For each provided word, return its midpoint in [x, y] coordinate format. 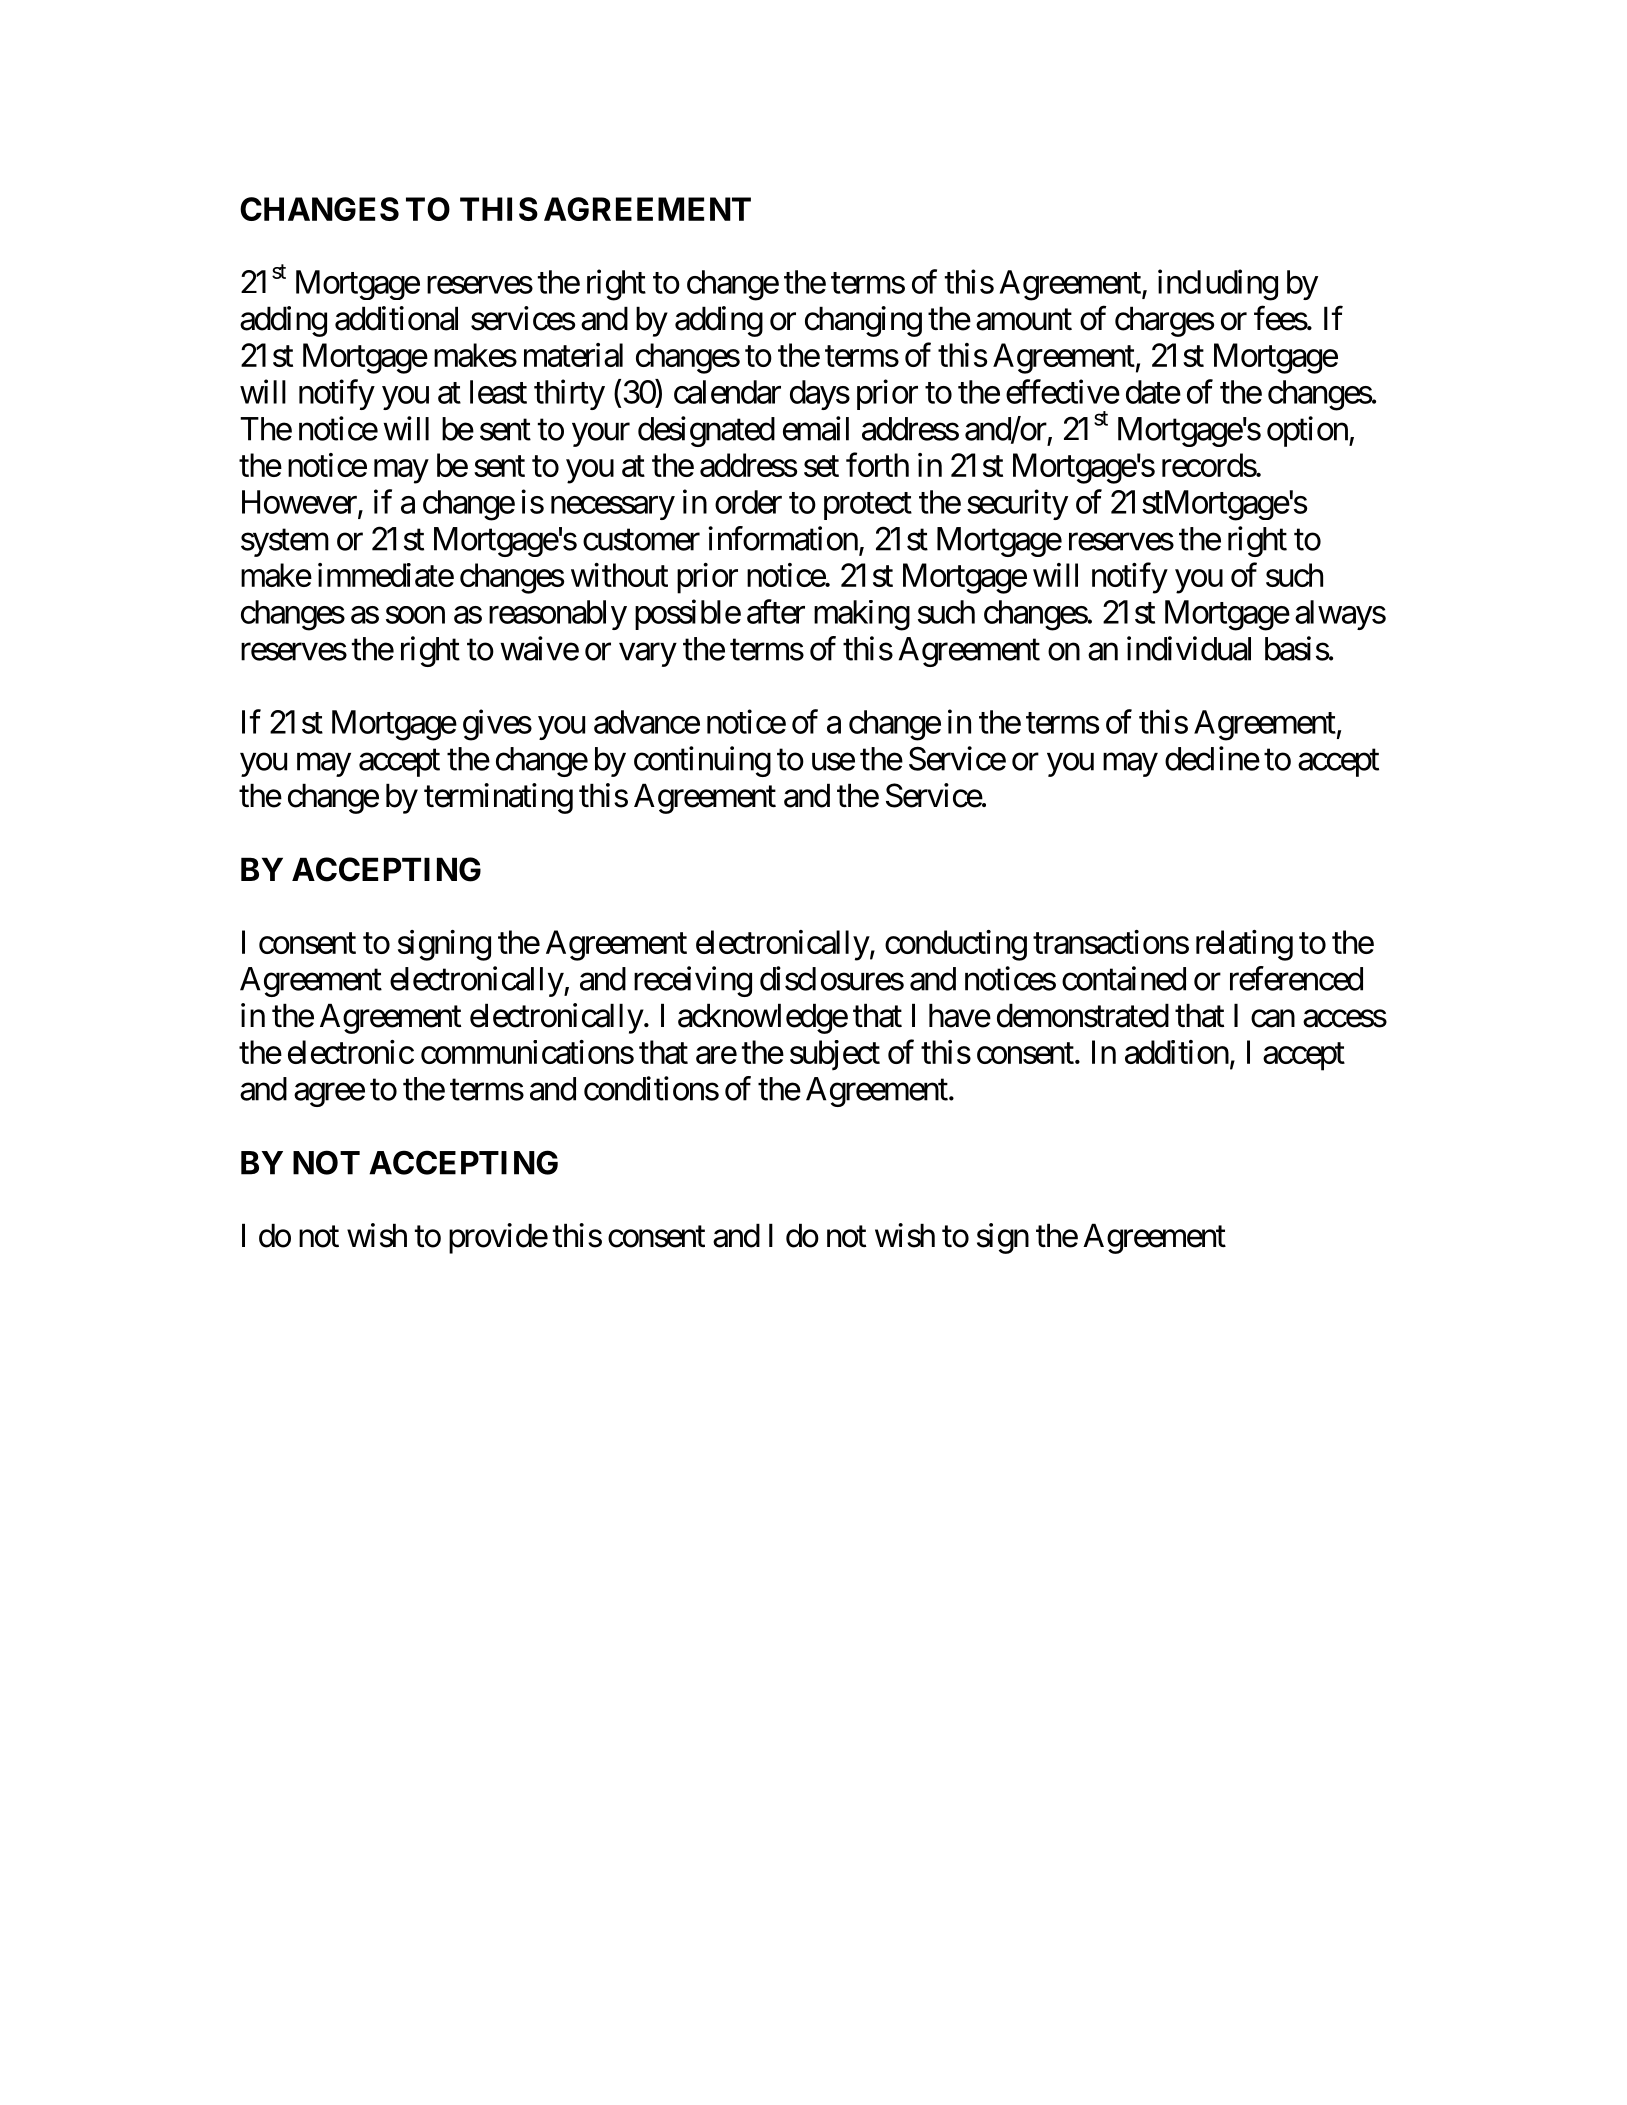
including [1218, 285]
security [1017, 504]
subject [835, 1055]
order [748, 502]
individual [1189, 648]
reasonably [558, 615]
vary [648, 655]
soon [415, 615]
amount [1024, 320]
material [573, 355]
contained [1124, 978]
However [300, 503]
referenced [1296, 978]
